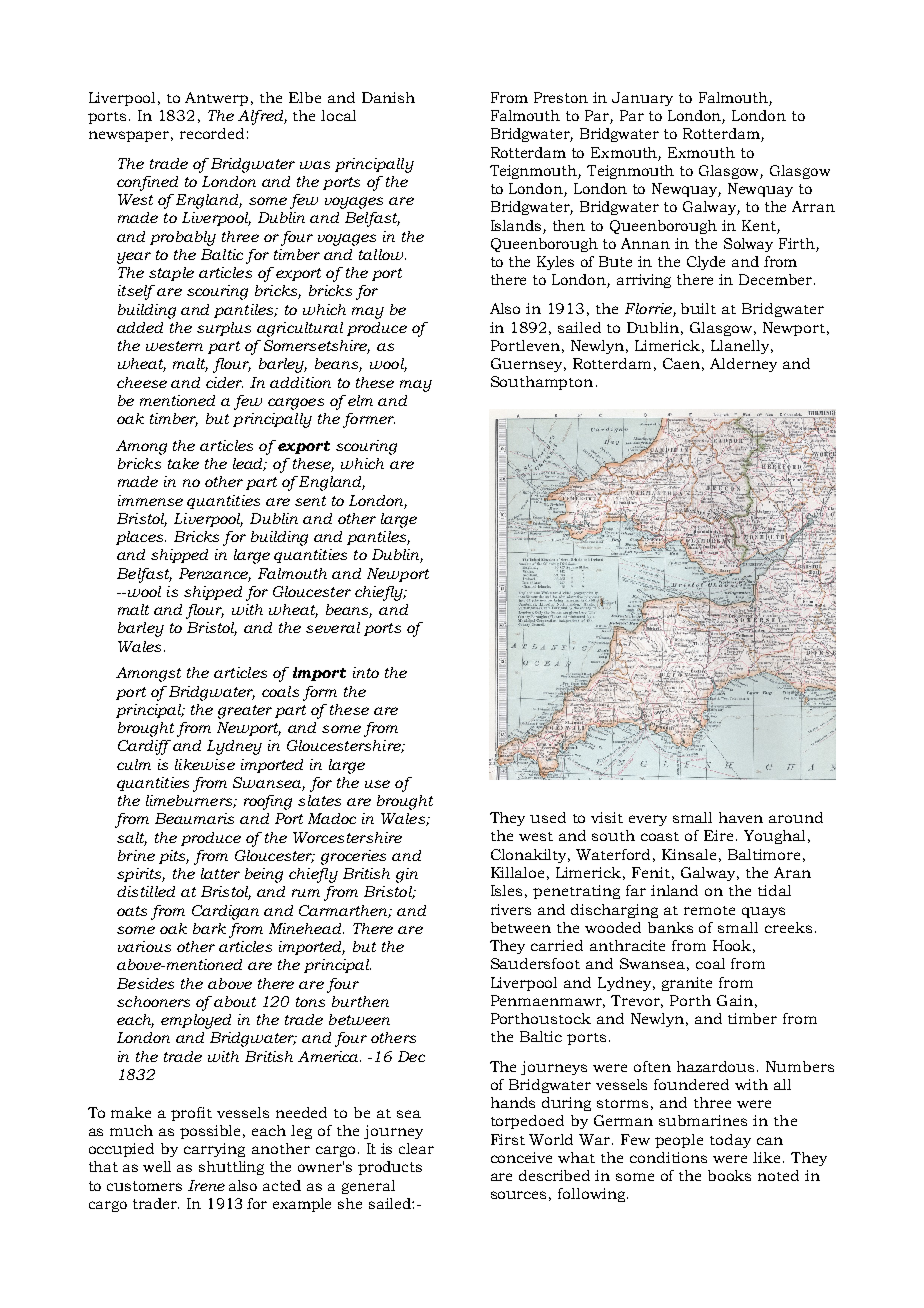  I want to click on Danish, so click(388, 97).
